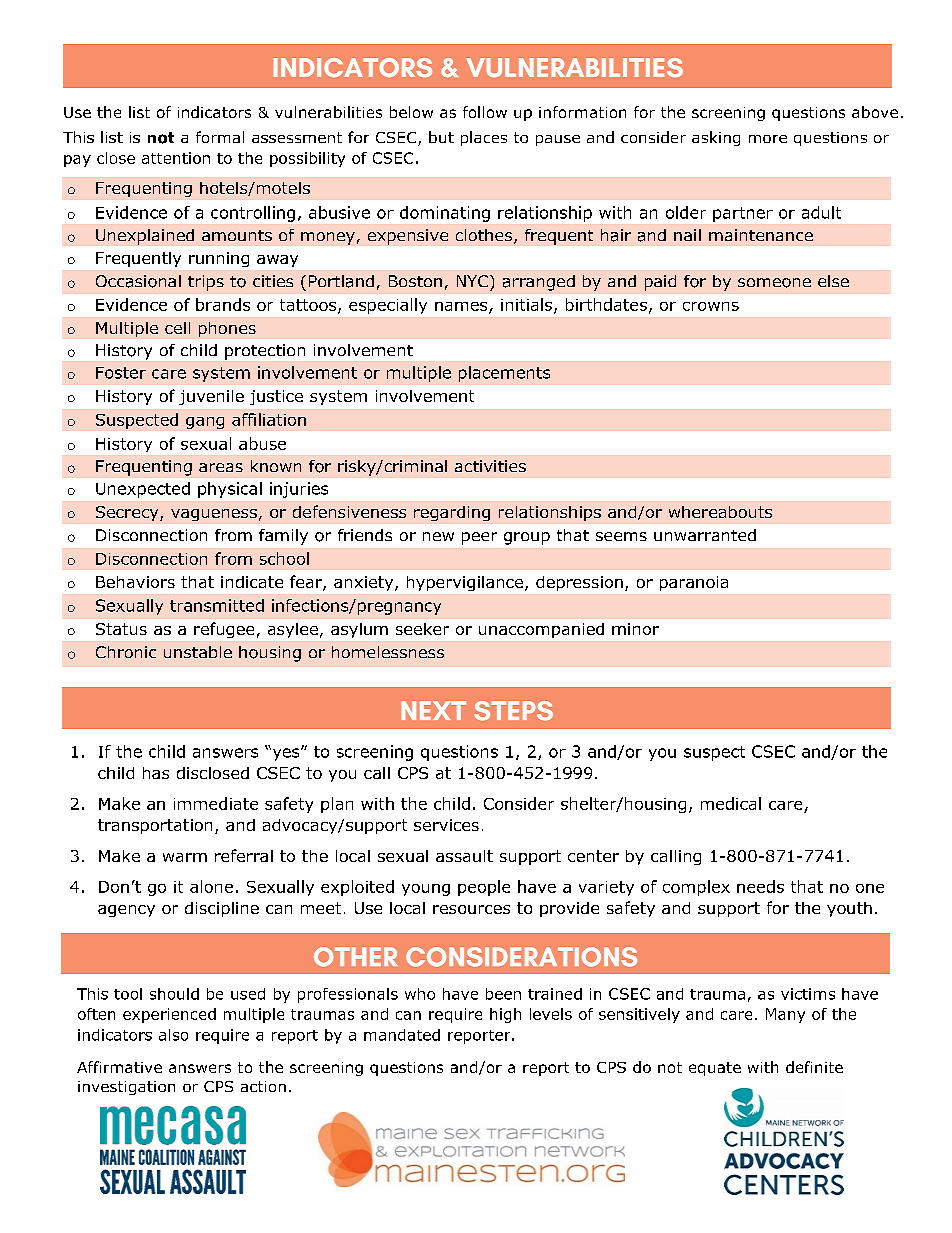  What do you see at coordinates (731, 803) in the image?
I see `medical` at bounding box center [731, 803].
